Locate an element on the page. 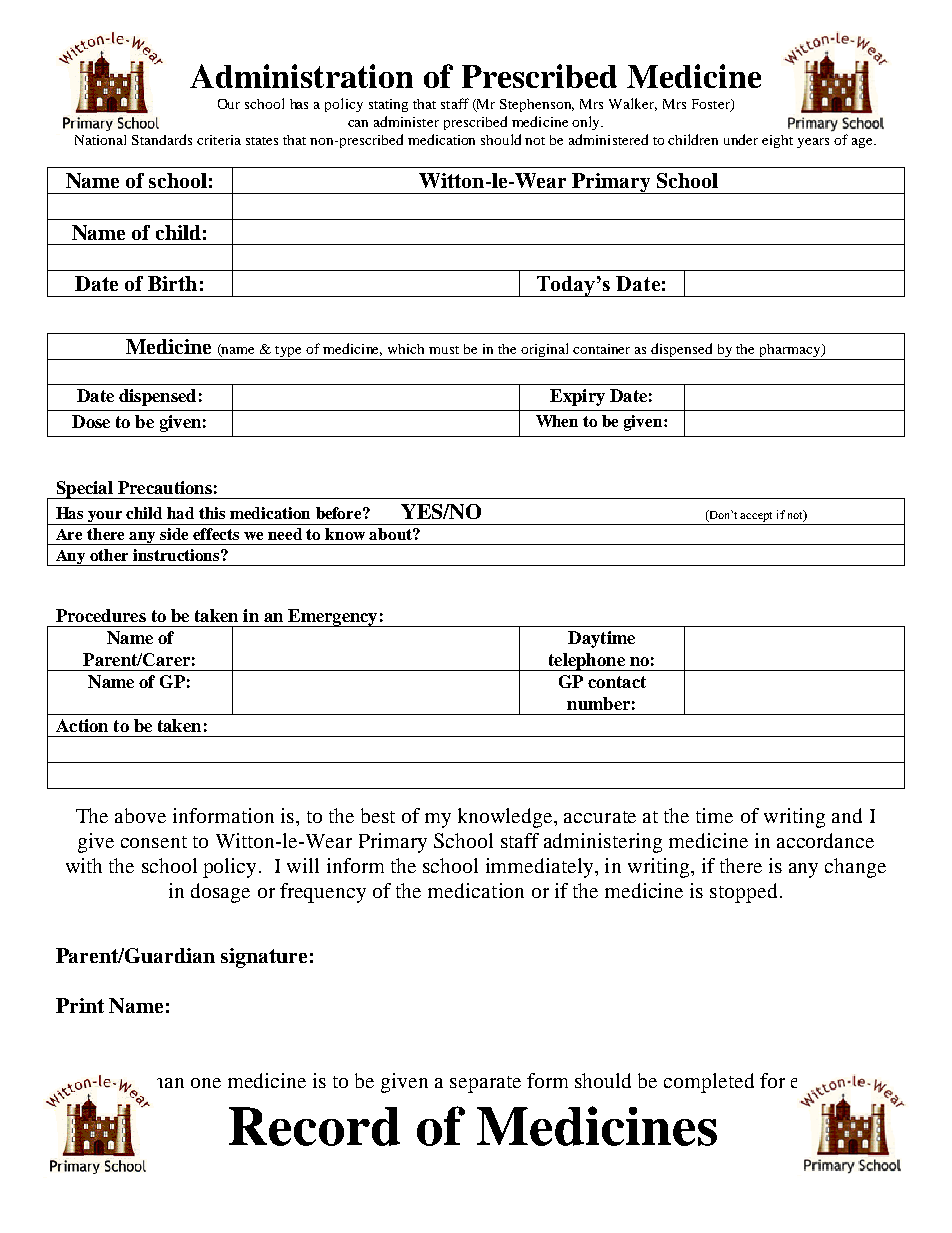  Standards is located at coordinates (162, 139).
